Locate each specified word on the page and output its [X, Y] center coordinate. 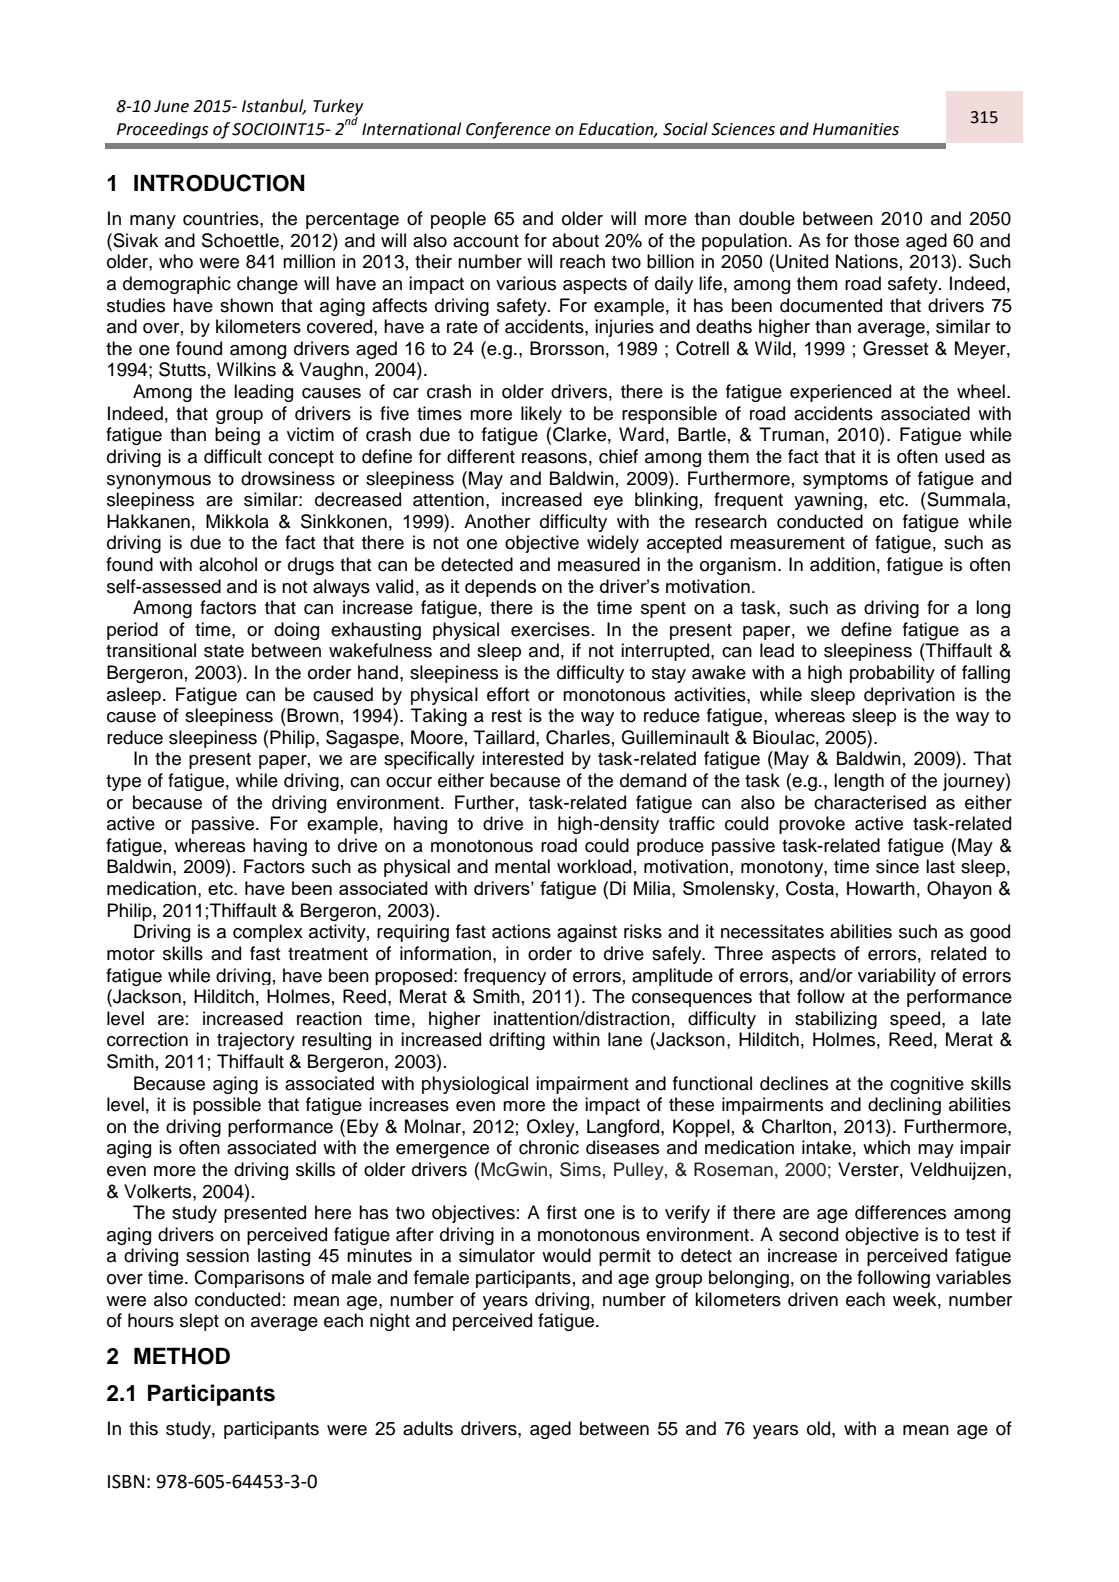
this [143, 1428]
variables [973, 1277]
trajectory [256, 1041]
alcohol [228, 564]
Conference [508, 130]
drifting [517, 1041]
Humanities [856, 129]
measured [599, 564]
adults [428, 1428]
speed [916, 1020]
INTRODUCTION [219, 183]
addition [842, 564]
